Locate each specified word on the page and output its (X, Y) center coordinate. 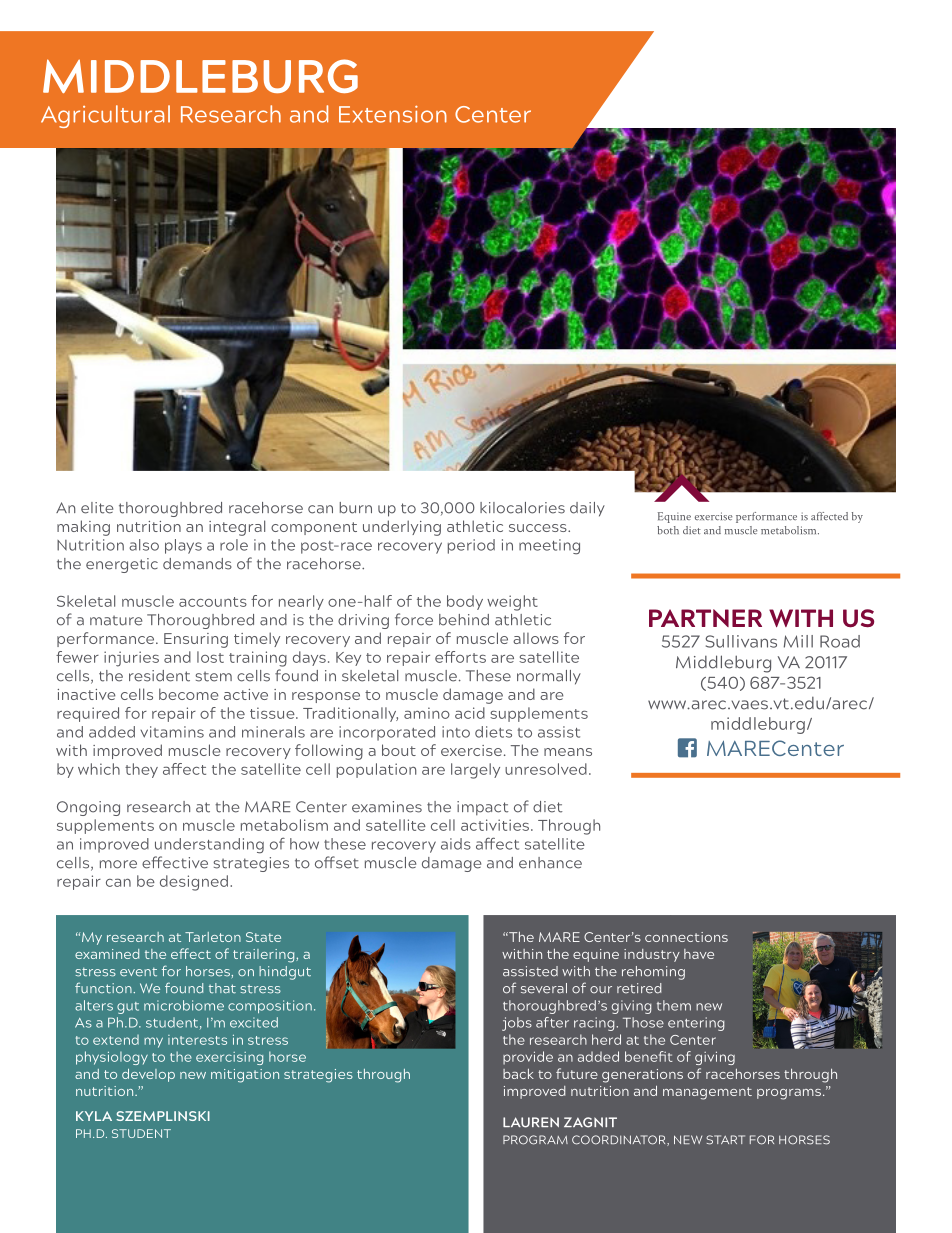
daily (587, 509)
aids (456, 844)
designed (194, 883)
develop (148, 1075)
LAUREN (531, 1122)
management (707, 1093)
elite (97, 508)
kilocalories (522, 508)
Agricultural (105, 116)
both (668, 530)
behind (464, 620)
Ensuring (196, 640)
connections (686, 937)
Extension (393, 114)
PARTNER (705, 618)
